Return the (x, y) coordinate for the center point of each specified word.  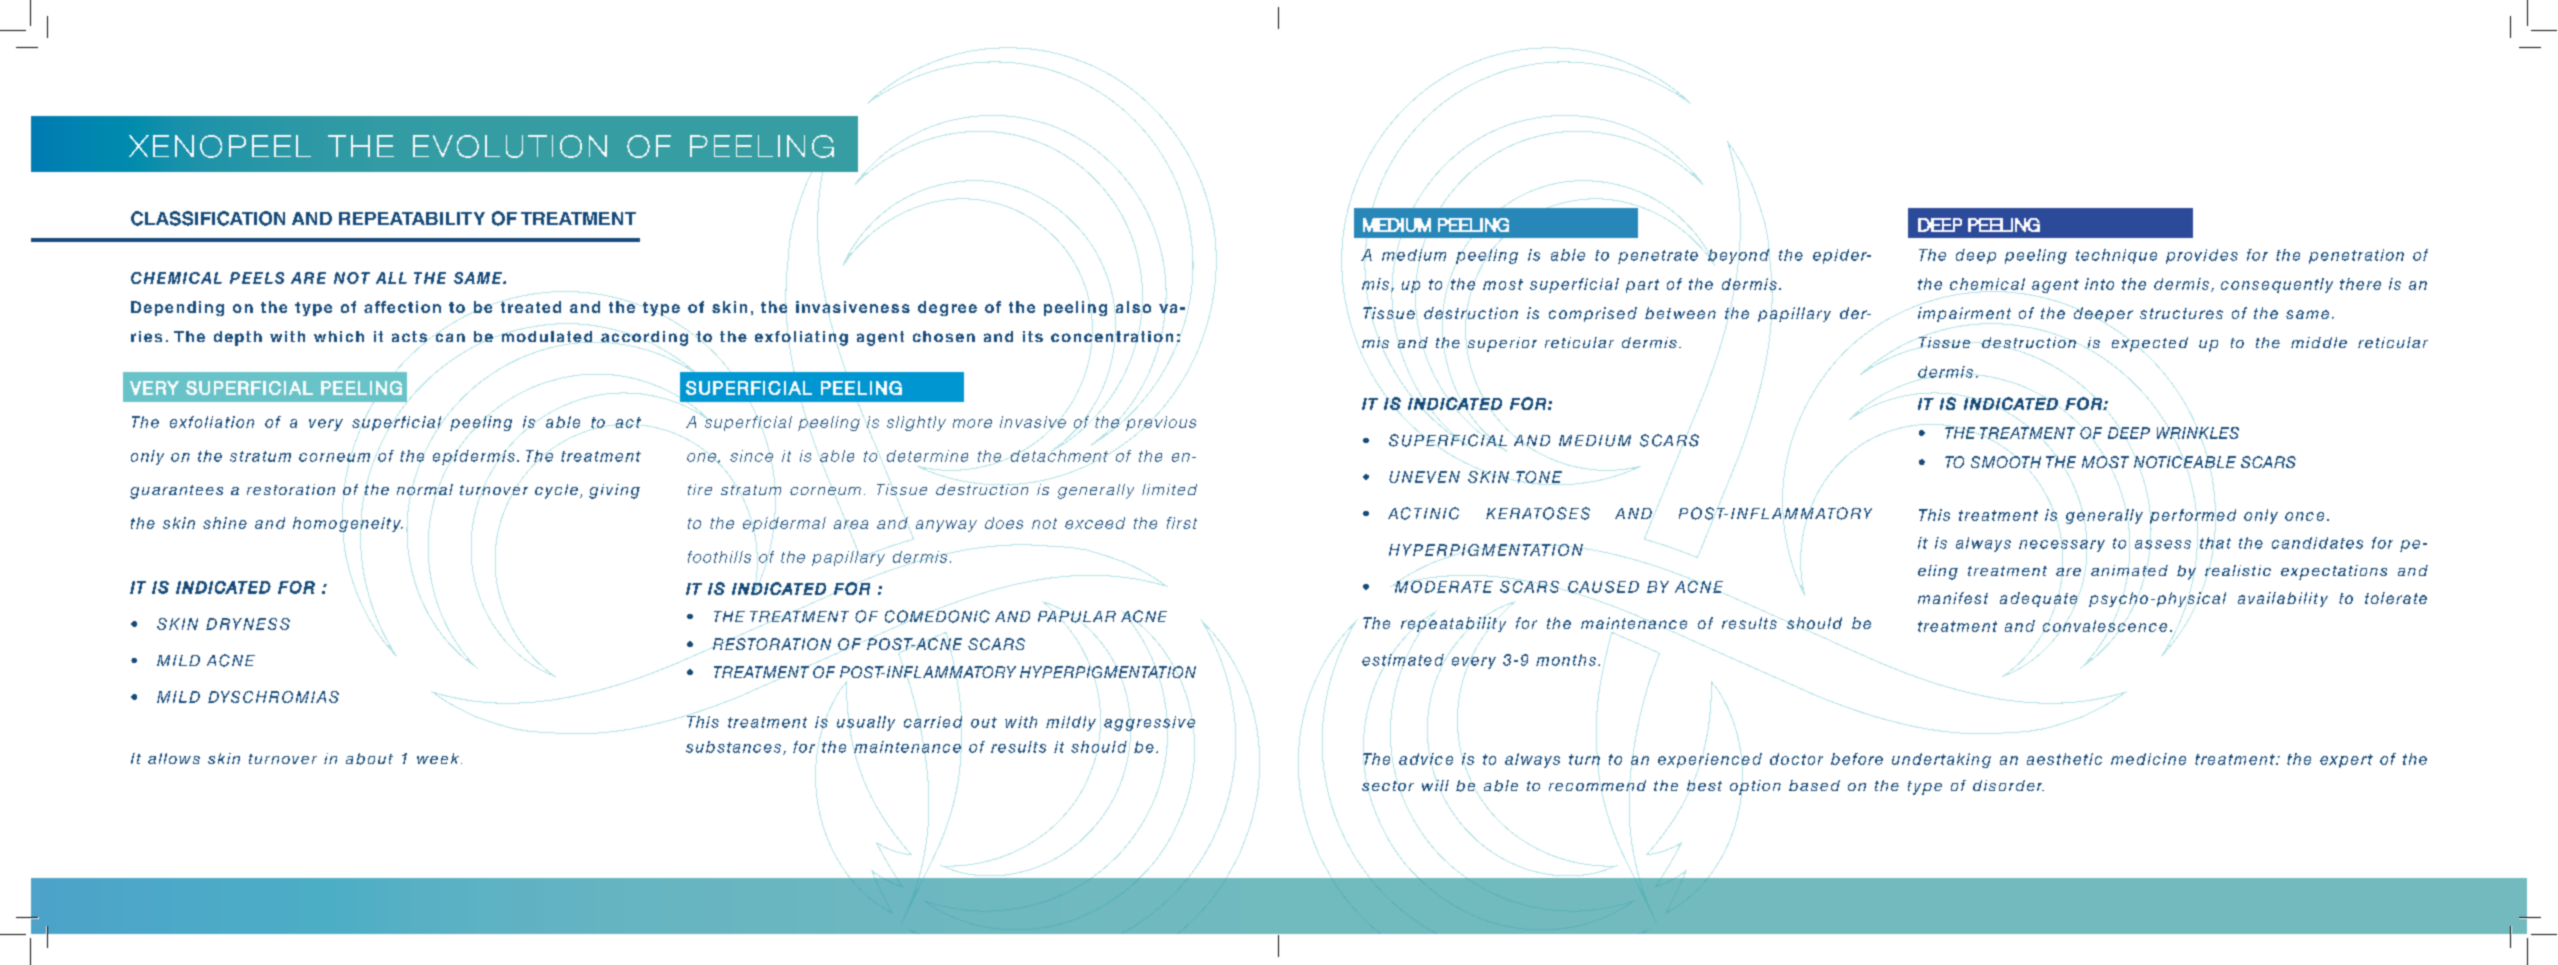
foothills (719, 557)
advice (1426, 759)
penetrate (1658, 257)
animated (2129, 570)
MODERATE (1444, 587)
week (439, 758)
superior (1502, 344)
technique (2116, 256)
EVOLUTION (510, 146)
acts (409, 336)
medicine (2148, 759)
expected (2150, 344)
